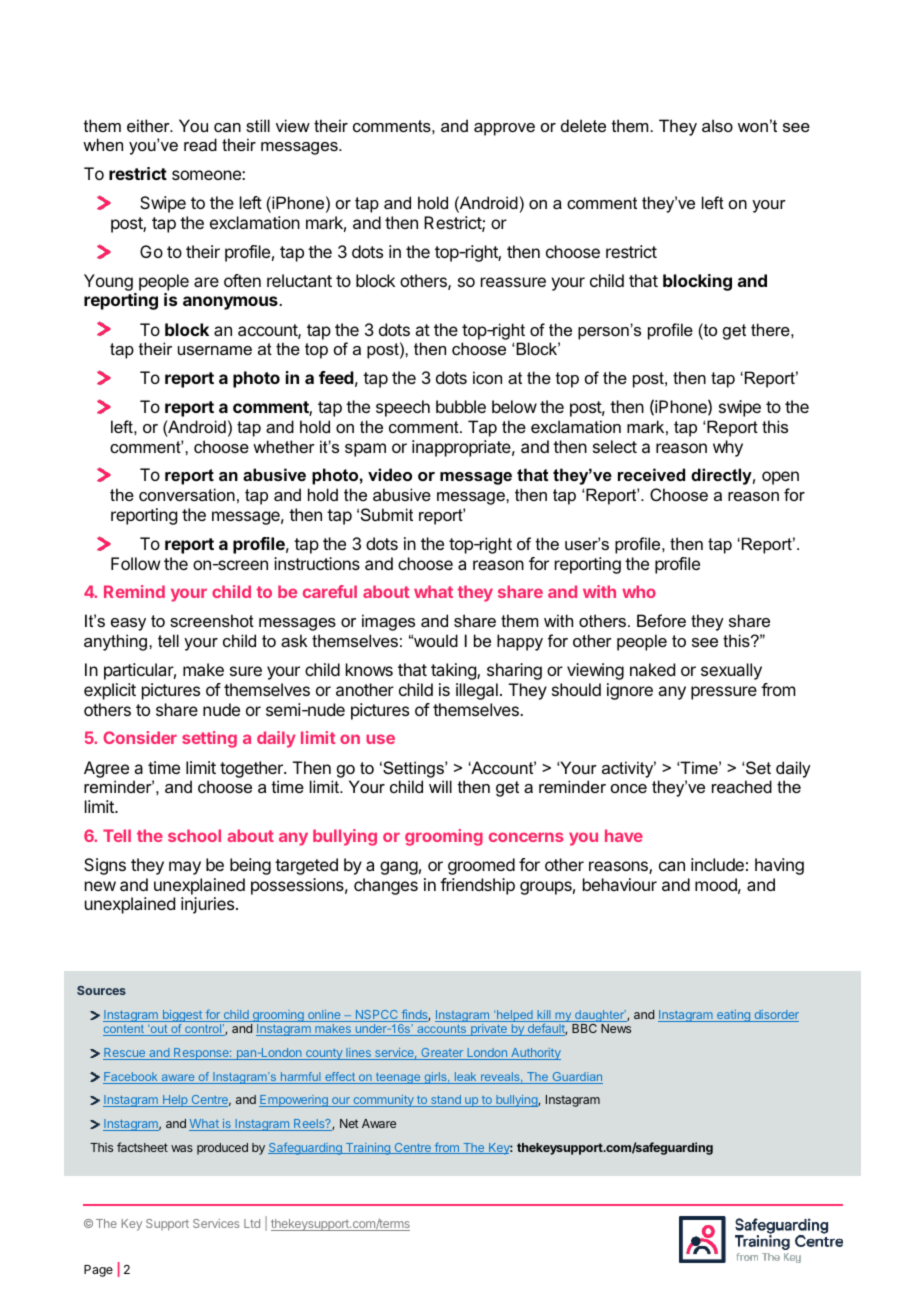  Describe the element at coordinates (252, 1223) in the document. I see `Ltd` at that location.
